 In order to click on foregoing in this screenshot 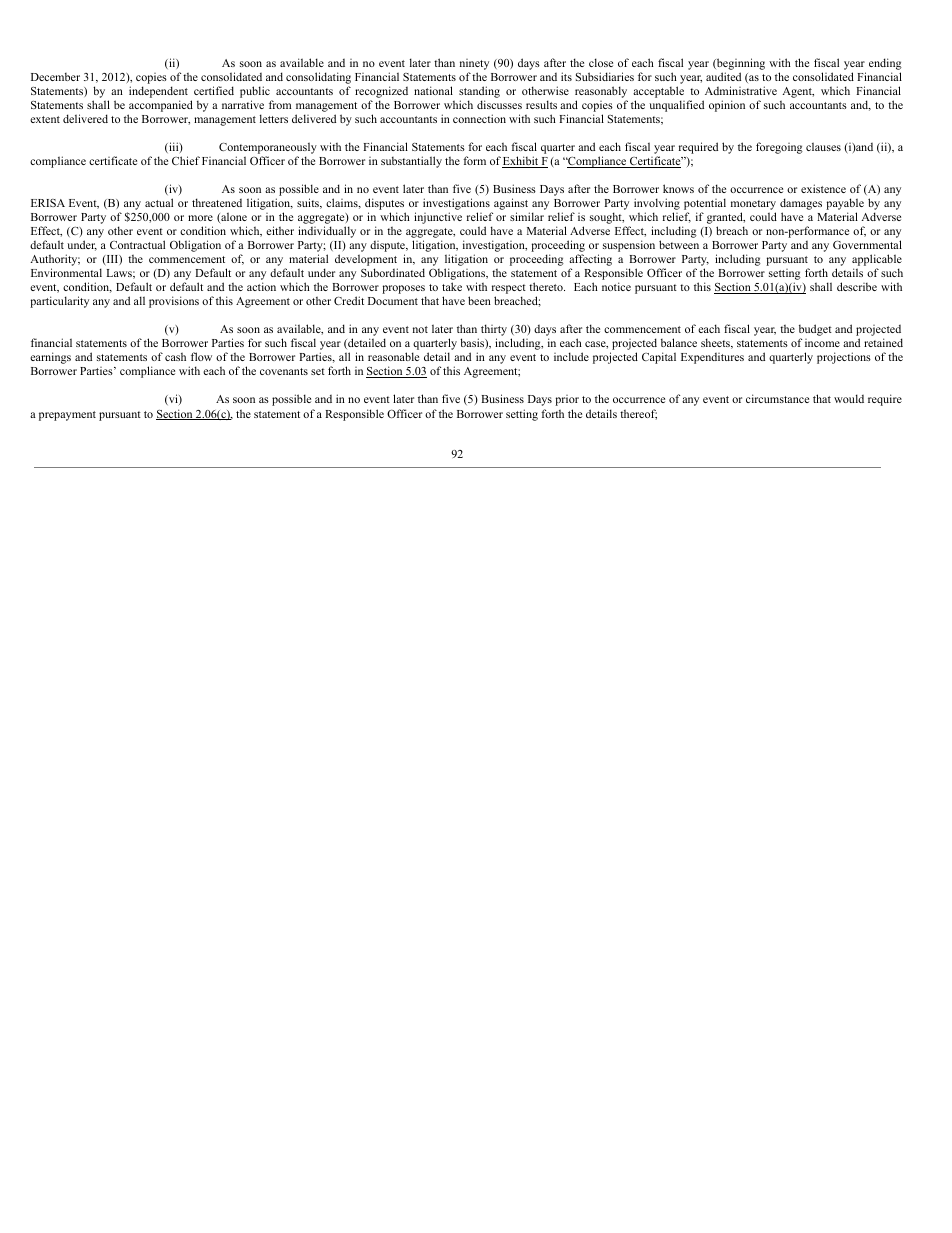, I will do `click(779, 148)`.
